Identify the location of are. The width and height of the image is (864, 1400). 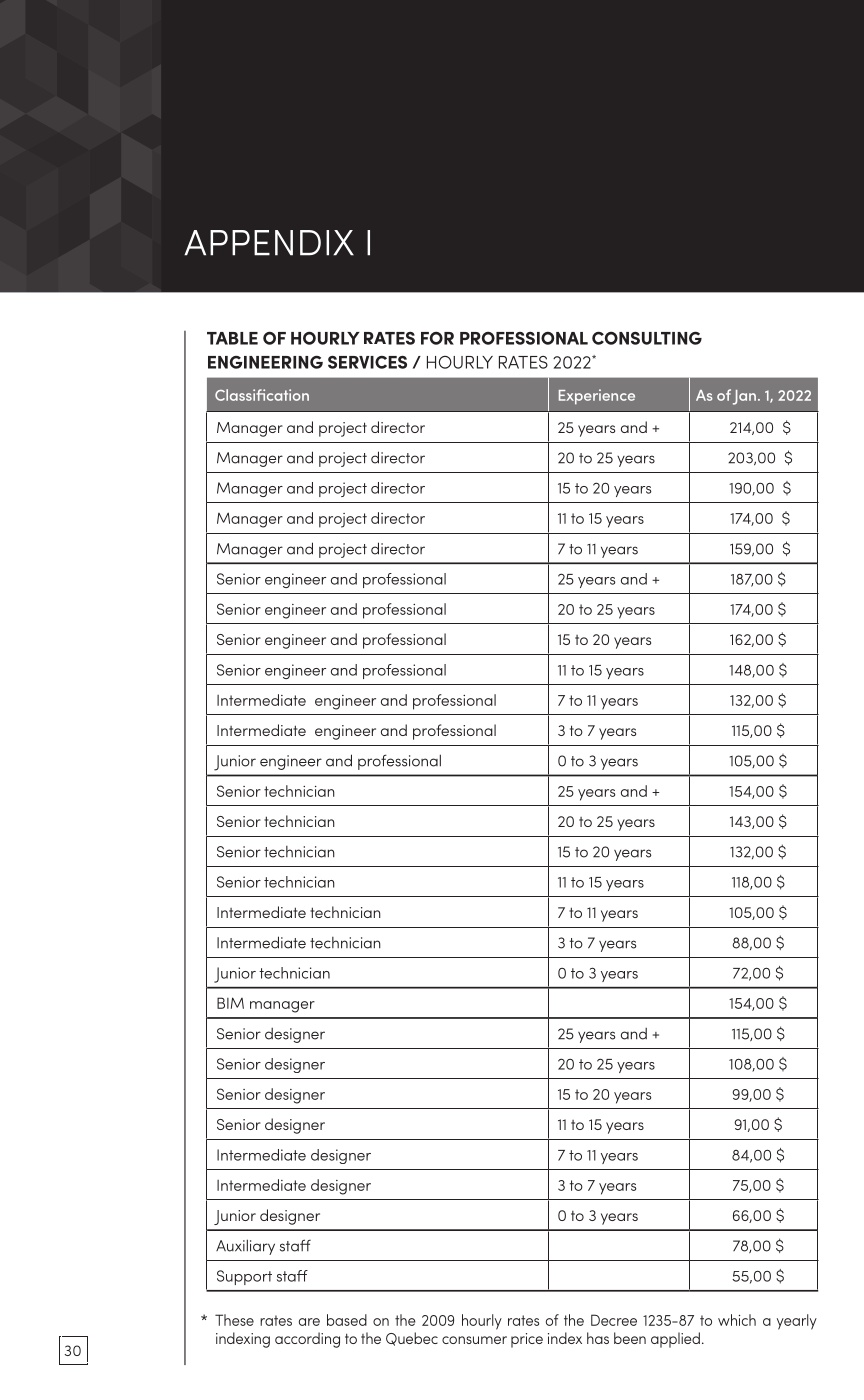
(309, 1322).
